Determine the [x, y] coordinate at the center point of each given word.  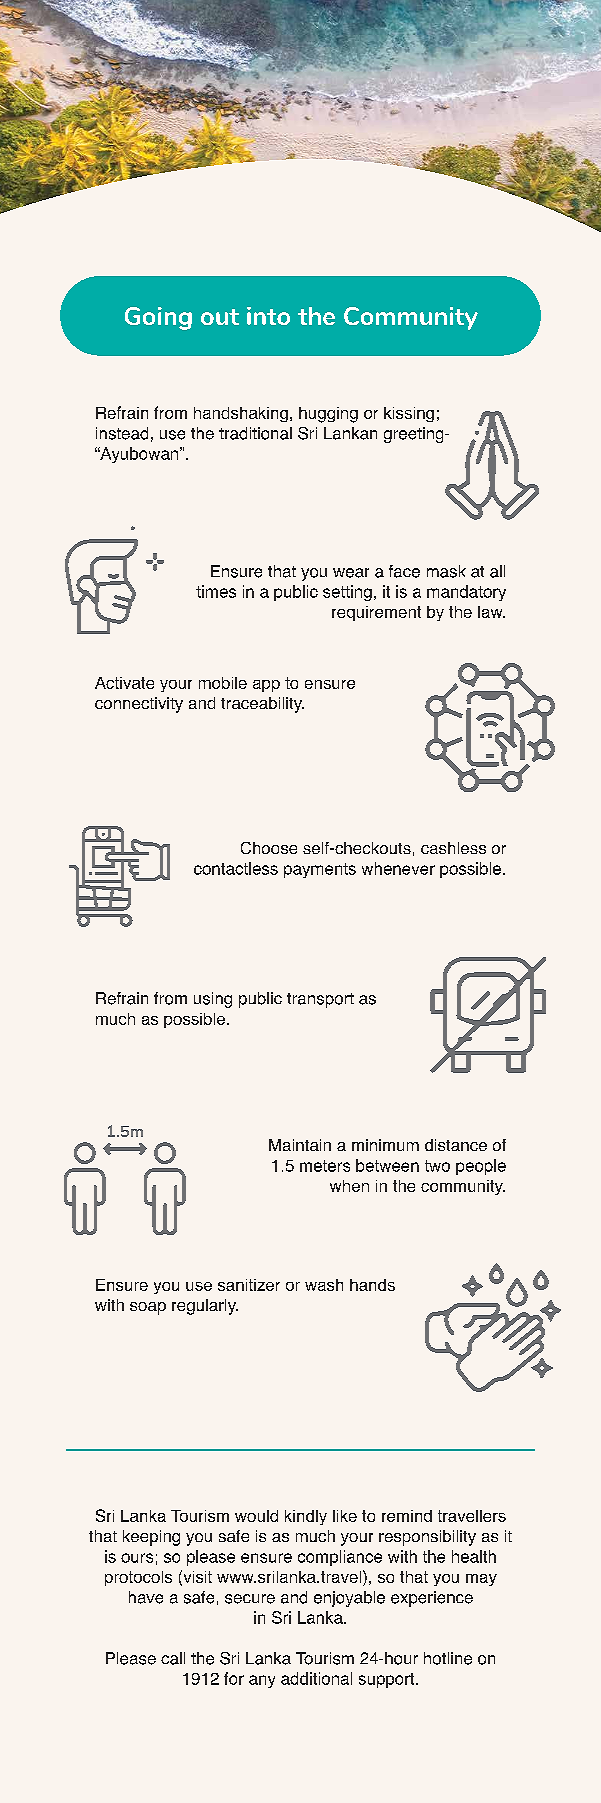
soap [148, 1308]
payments [320, 870]
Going [158, 318]
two [437, 1166]
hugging [328, 415]
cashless [453, 848]
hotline [448, 1658]
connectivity [139, 705]
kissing [409, 414]
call [173, 1658]
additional [316, 1678]
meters [325, 1166]
